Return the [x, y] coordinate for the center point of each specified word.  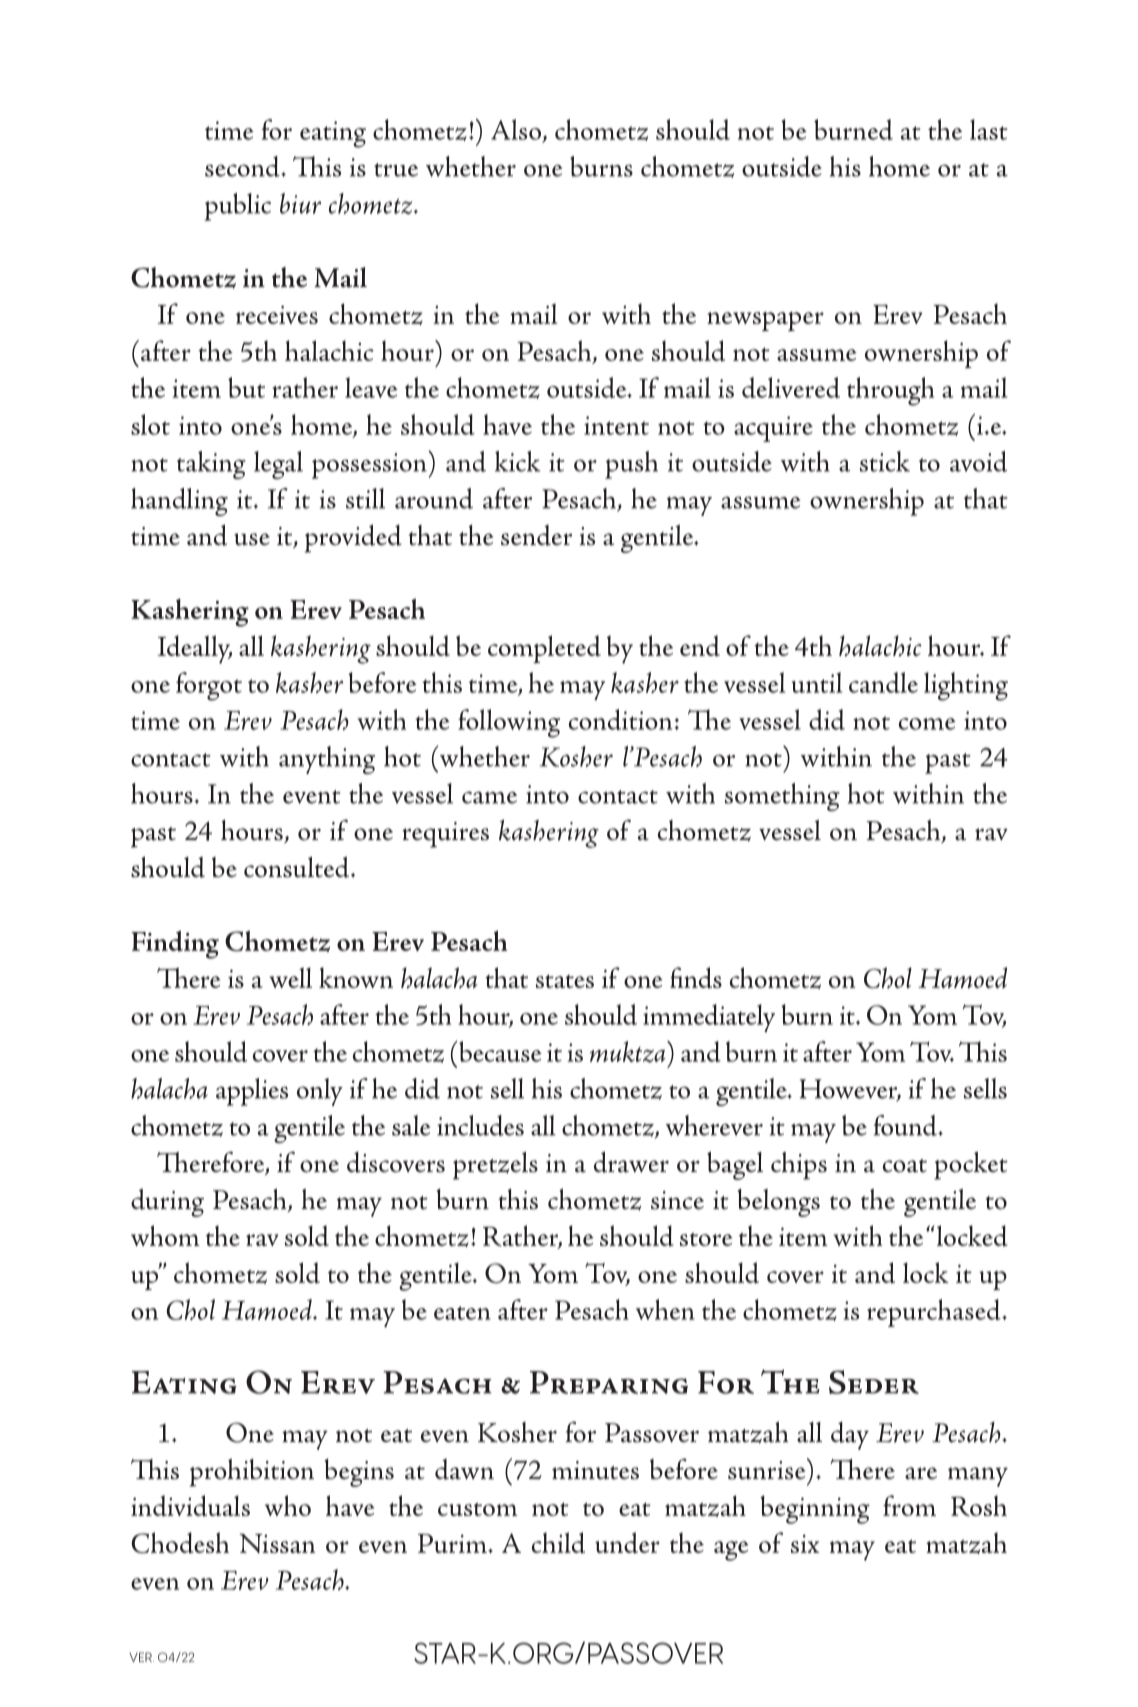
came [489, 797]
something [782, 797]
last [988, 129]
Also [517, 130]
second [243, 166]
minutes [595, 1470]
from [909, 1505]
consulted [296, 867]
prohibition [252, 1473]
